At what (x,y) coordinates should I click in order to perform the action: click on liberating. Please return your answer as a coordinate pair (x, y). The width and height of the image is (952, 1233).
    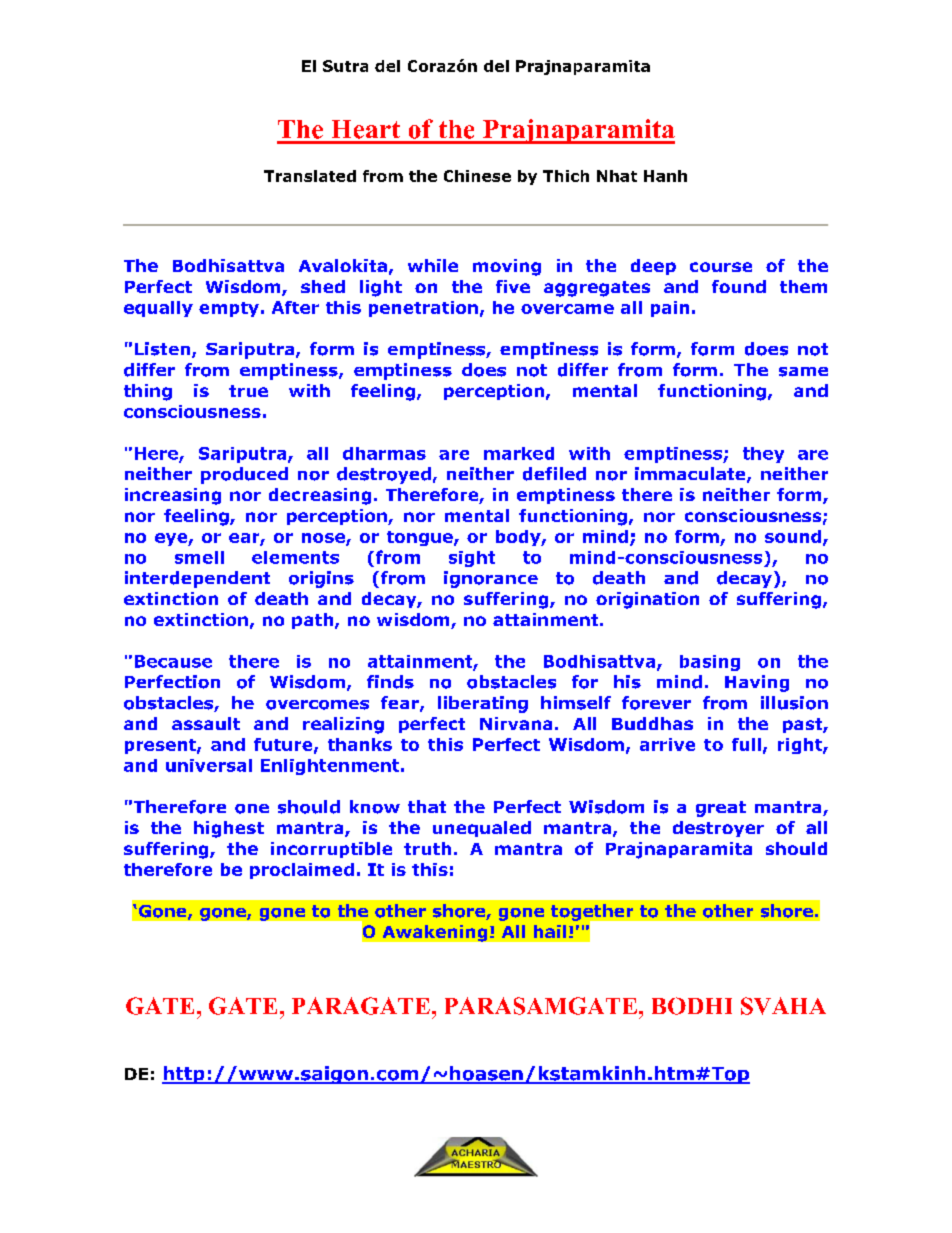
    Looking at the image, I should click on (483, 704).
